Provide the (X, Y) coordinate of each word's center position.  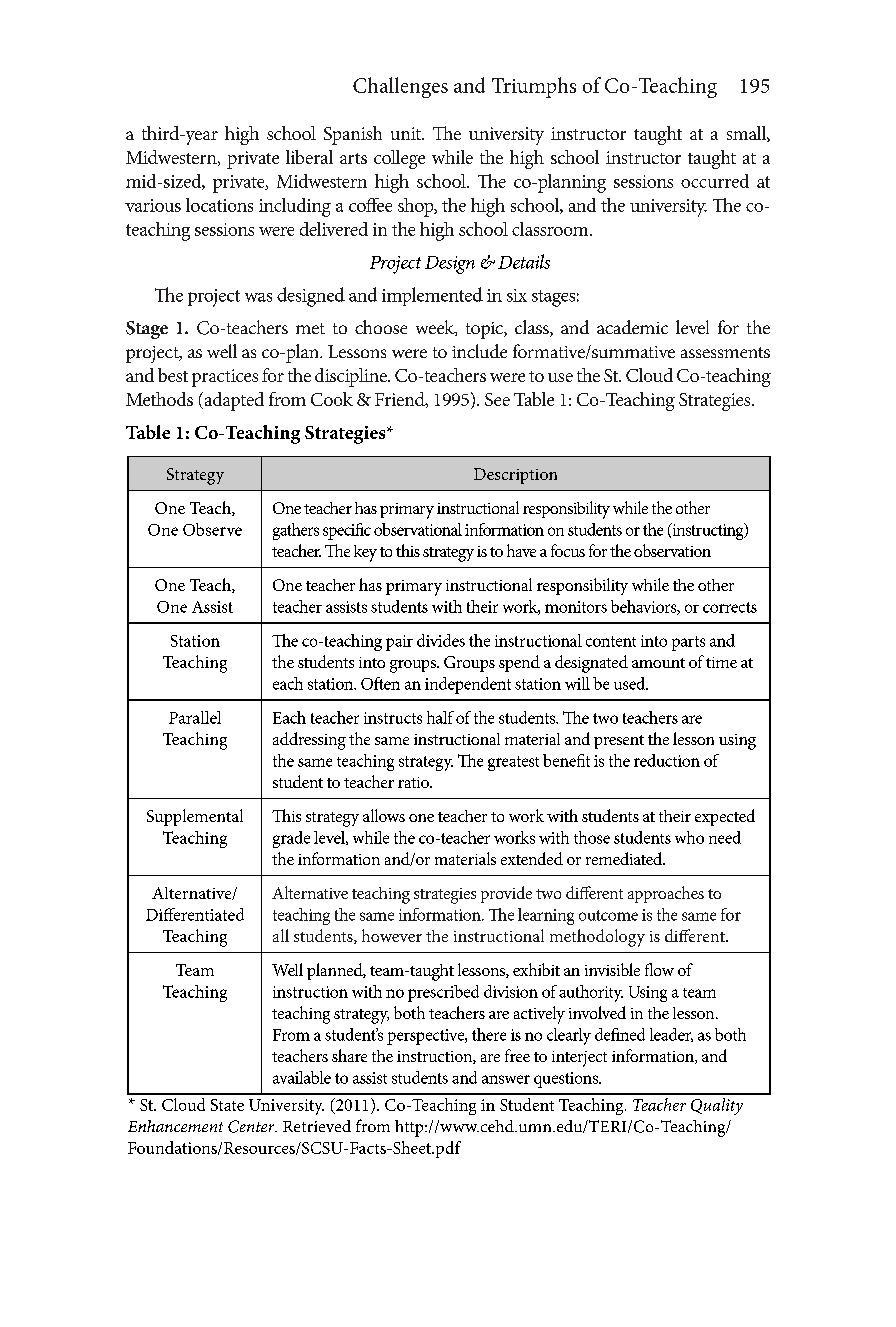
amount (658, 663)
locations (219, 205)
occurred (715, 181)
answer (506, 1079)
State (227, 1105)
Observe (212, 529)
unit (407, 133)
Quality (717, 1106)
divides (441, 640)
